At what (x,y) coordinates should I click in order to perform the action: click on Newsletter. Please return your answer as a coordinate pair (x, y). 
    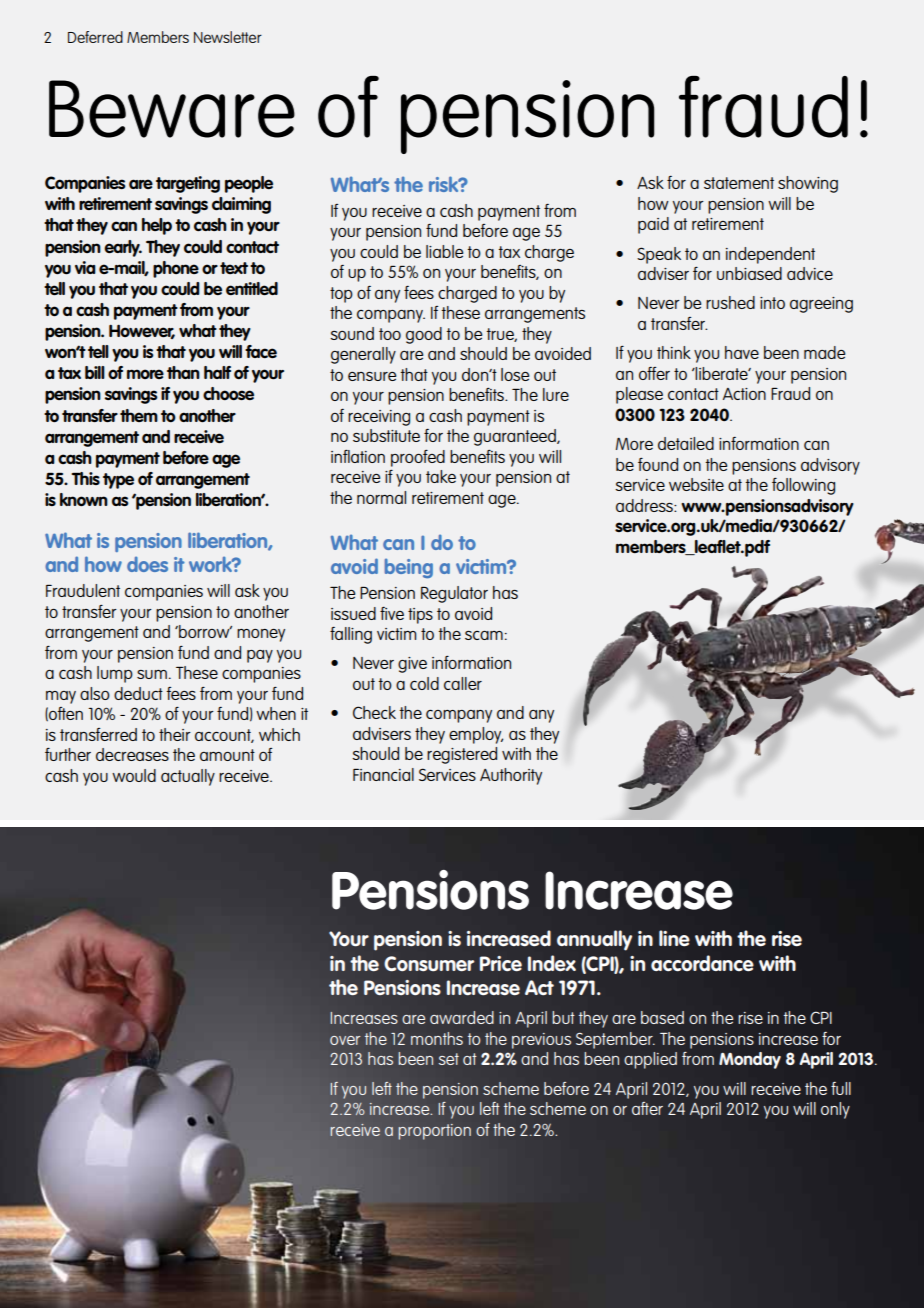
    Looking at the image, I should click on (228, 37).
